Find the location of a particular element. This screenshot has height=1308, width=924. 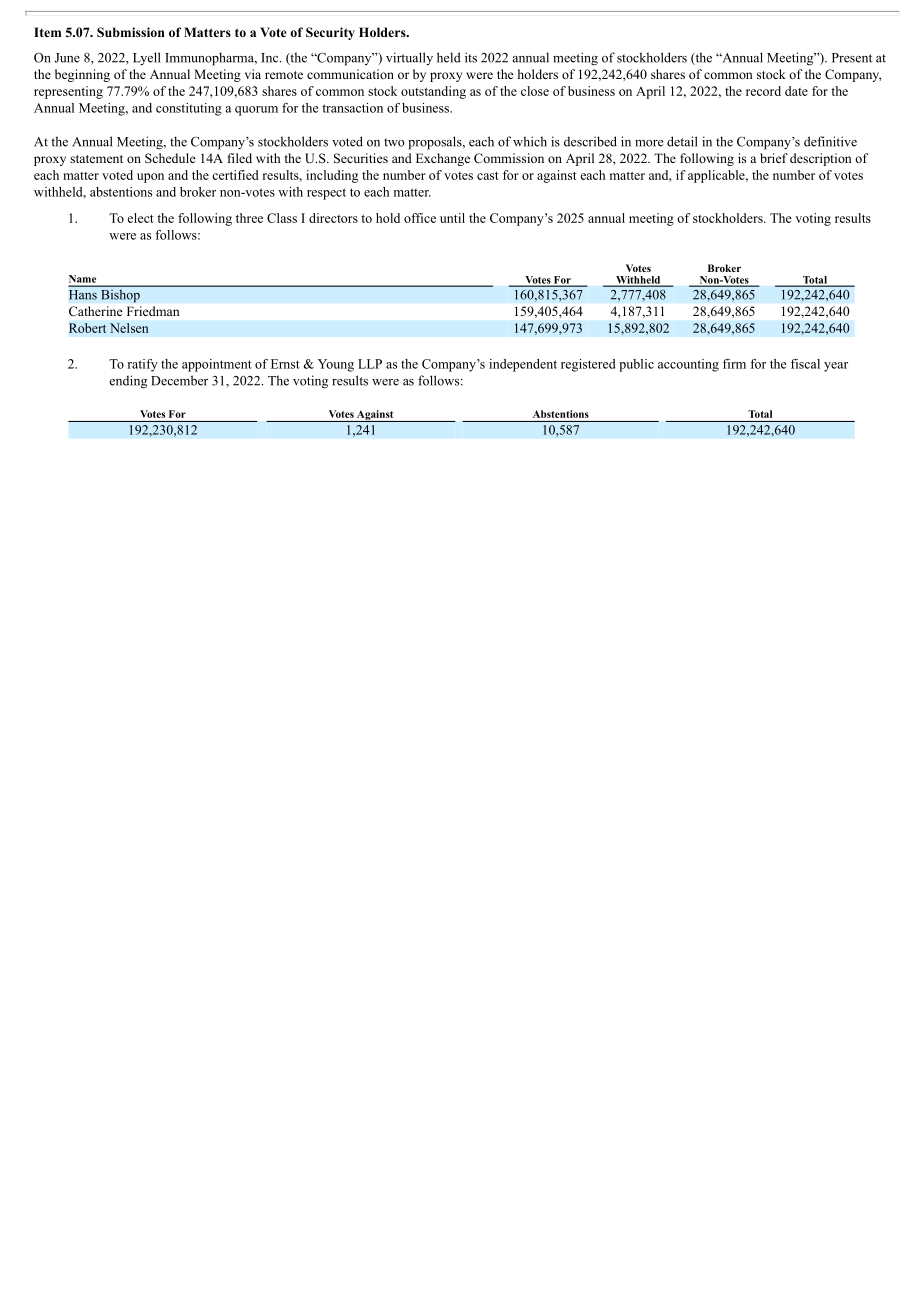

constituting is located at coordinates (189, 109).
